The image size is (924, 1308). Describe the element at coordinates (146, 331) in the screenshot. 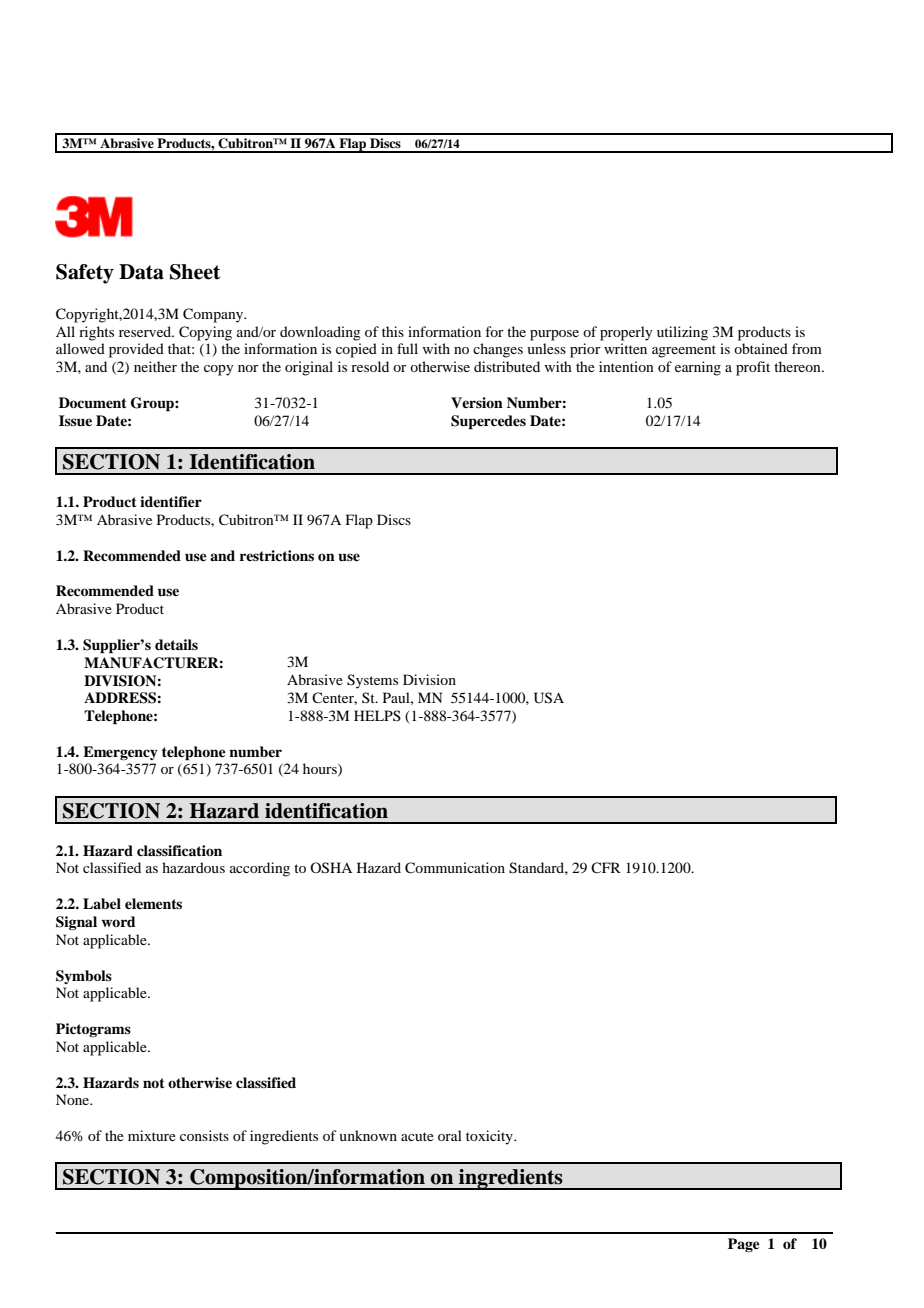

I see `reserved` at that location.
